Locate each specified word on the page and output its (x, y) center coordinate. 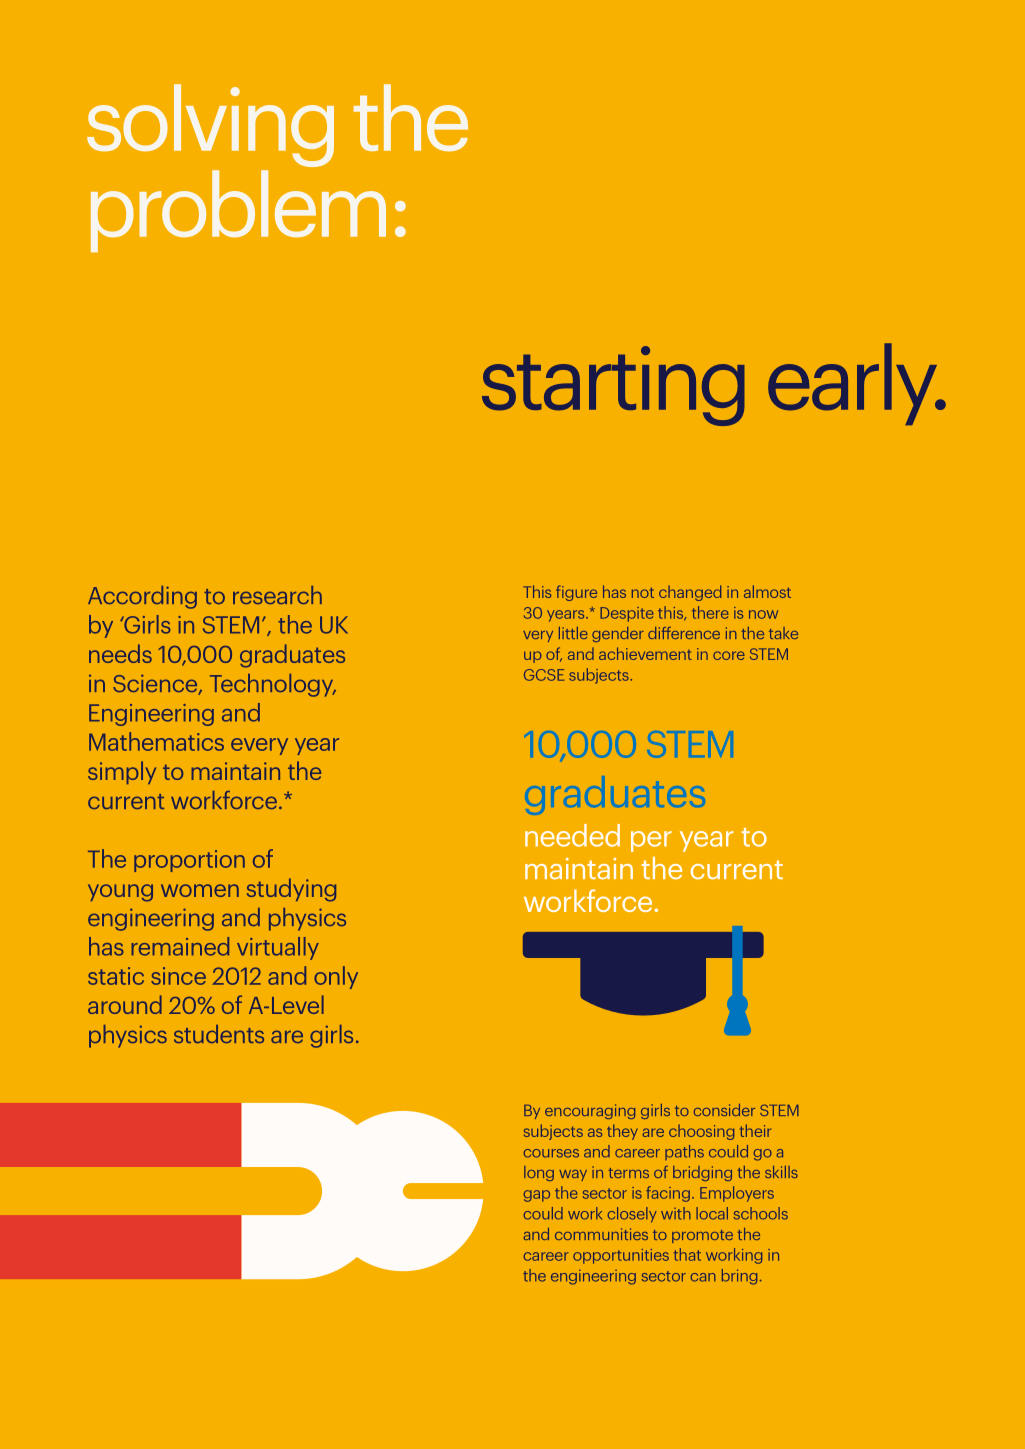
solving (210, 125)
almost (767, 591)
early (854, 384)
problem (238, 211)
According (142, 597)
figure (576, 593)
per (651, 841)
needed (572, 835)
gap (536, 1196)
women (200, 890)
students (219, 1034)
